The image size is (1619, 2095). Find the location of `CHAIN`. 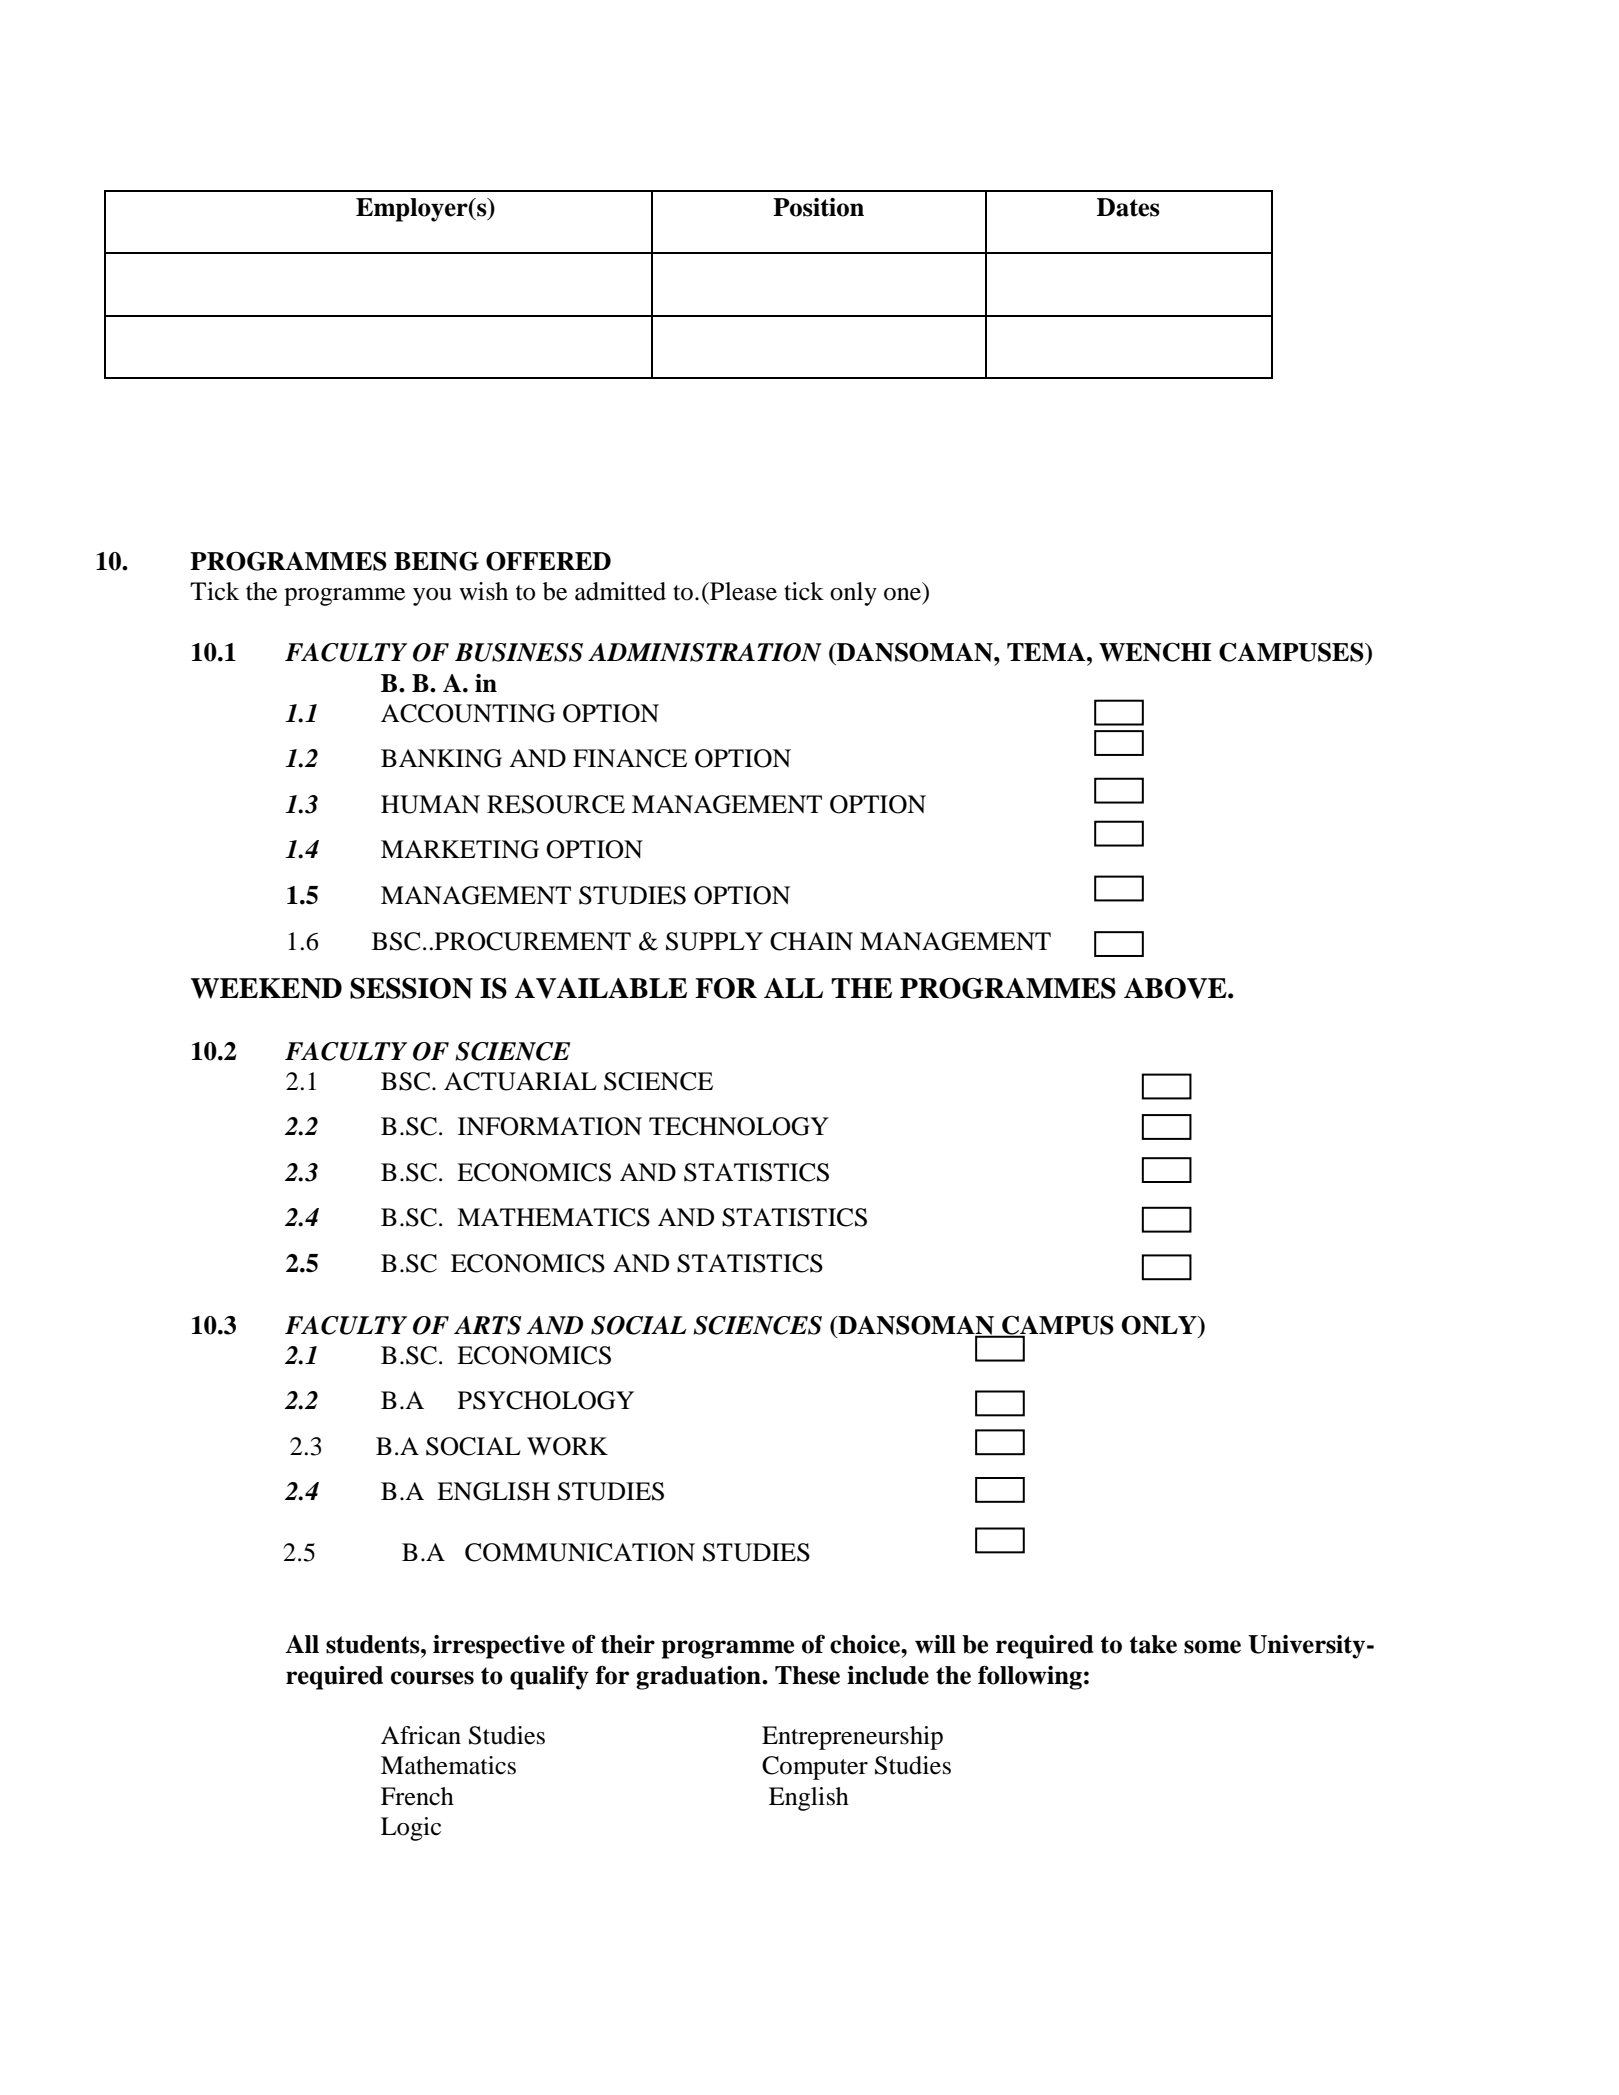

CHAIN is located at coordinates (811, 941).
